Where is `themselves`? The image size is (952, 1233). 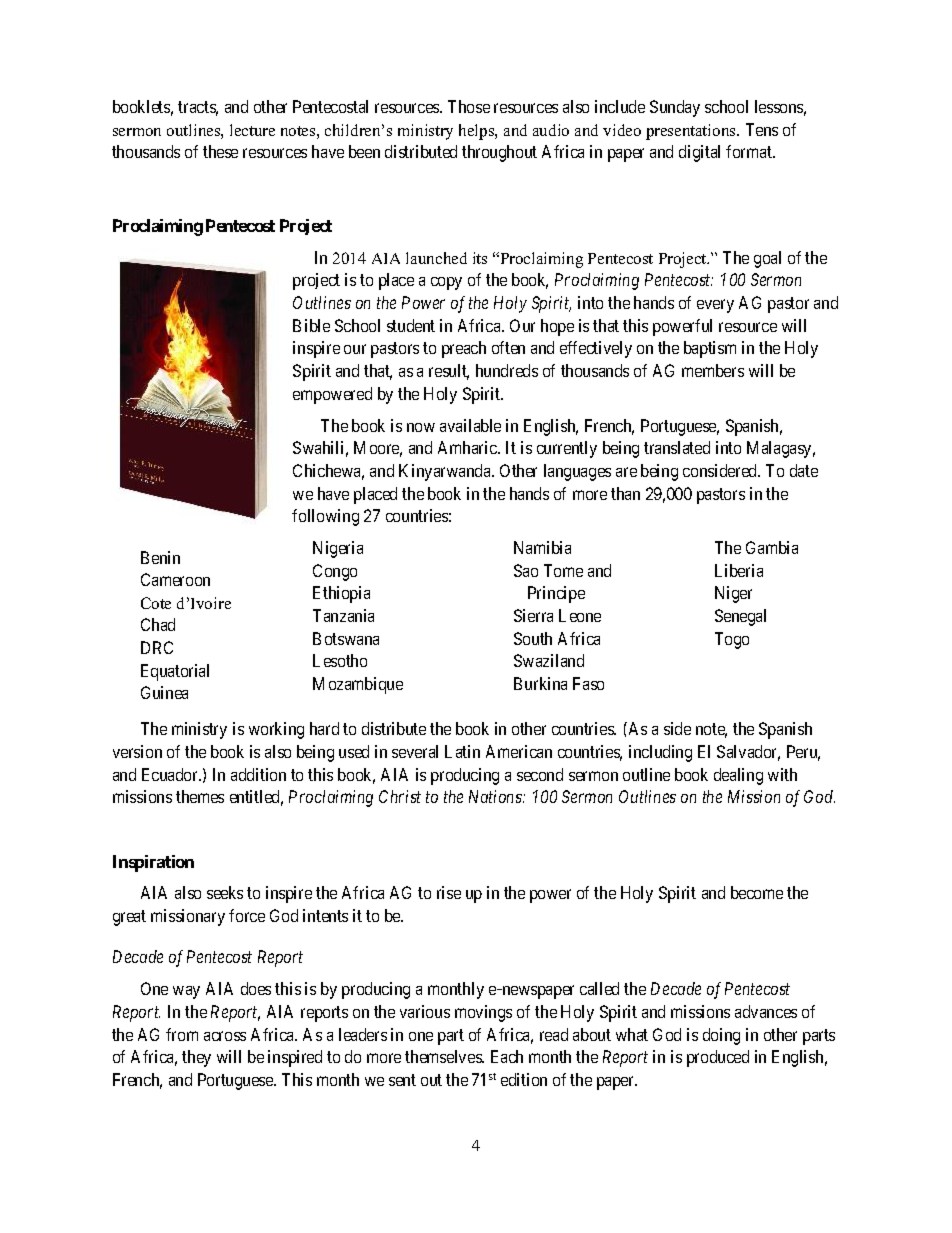 themselves is located at coordinates (444, 1056).
